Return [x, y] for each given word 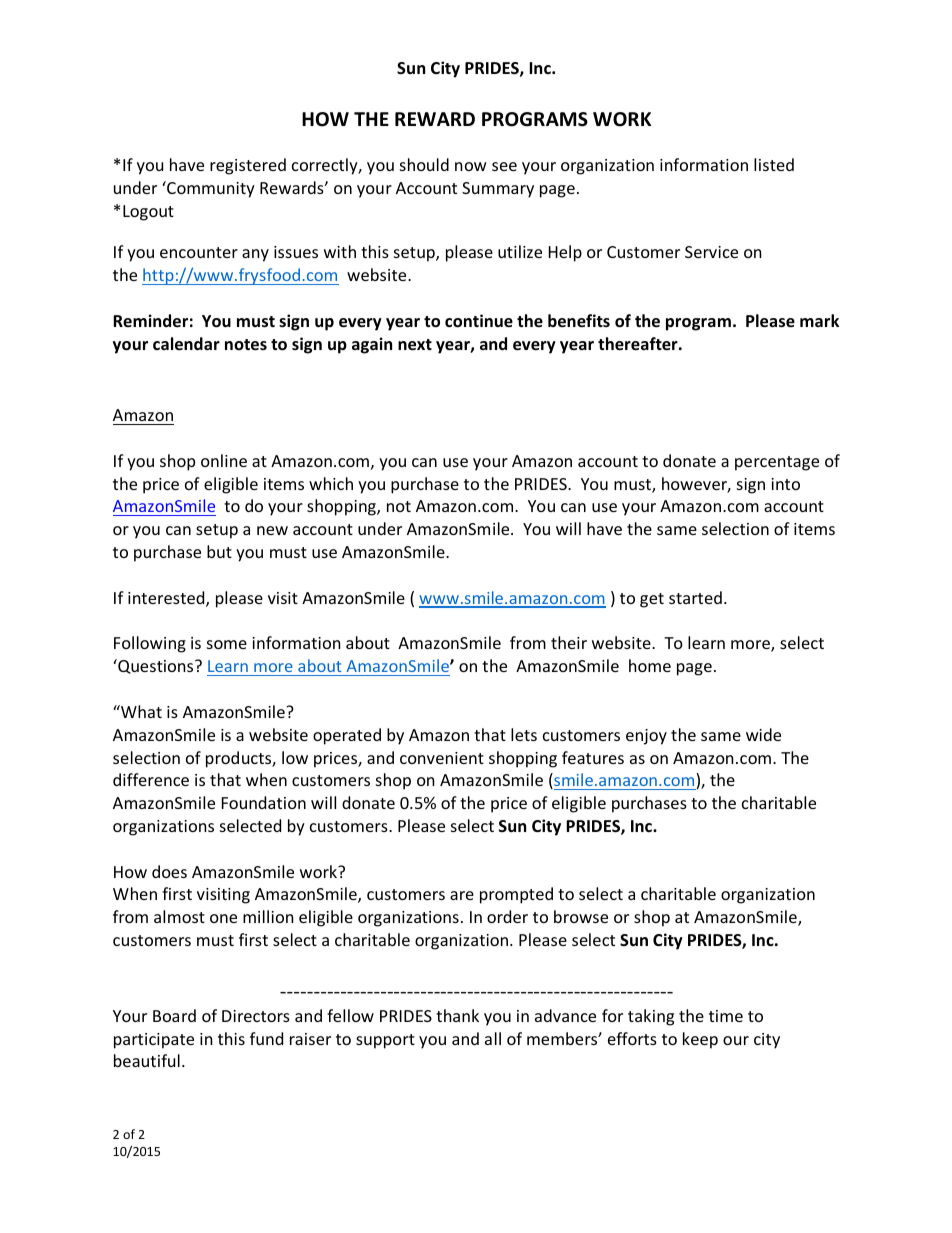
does [169, 871]
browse [581, 916]
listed [774, 164]
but [219, 551]
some [227, 644]
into [785, 484]
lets [524, 734]
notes [246, 345]
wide [763, 734]
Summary [498, 190]
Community [210, 189]
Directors [256, 1016]
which [331, 483]
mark [819, 320]
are [462, 895]
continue [479, 321]
